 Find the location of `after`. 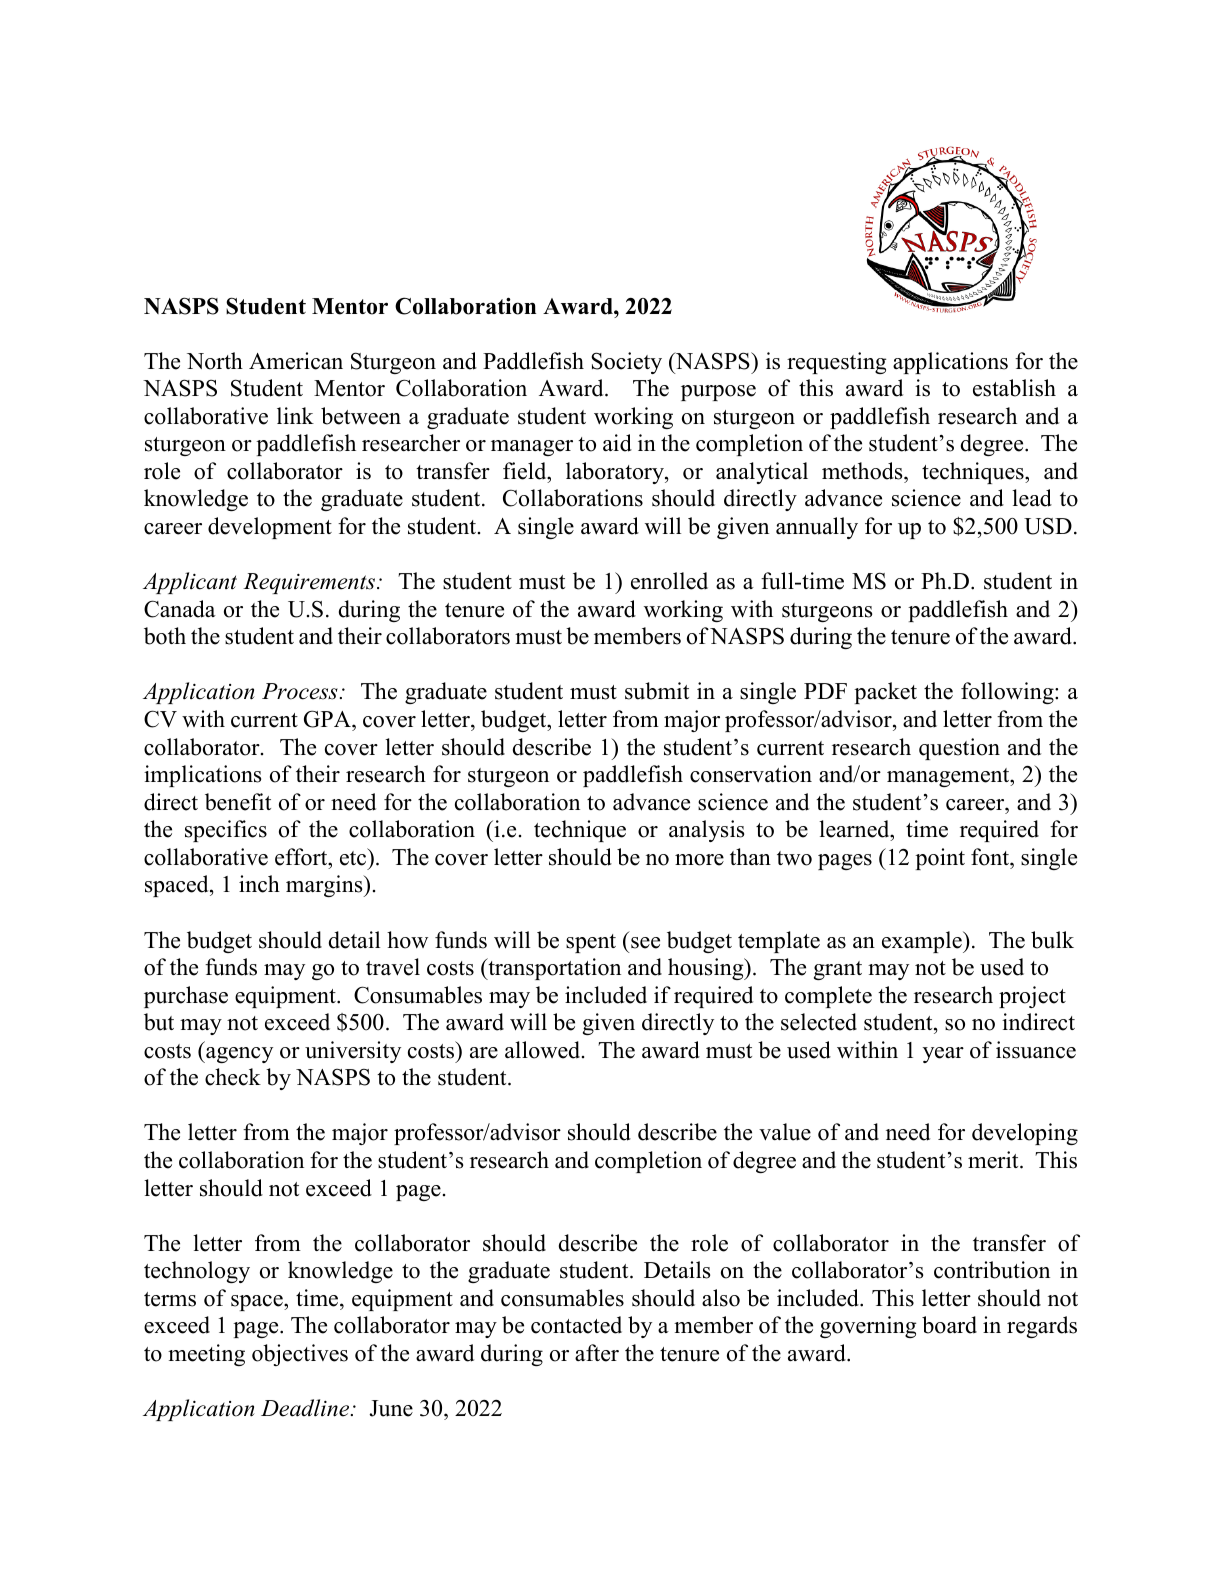

after is located at coordinates (597, 1353).
